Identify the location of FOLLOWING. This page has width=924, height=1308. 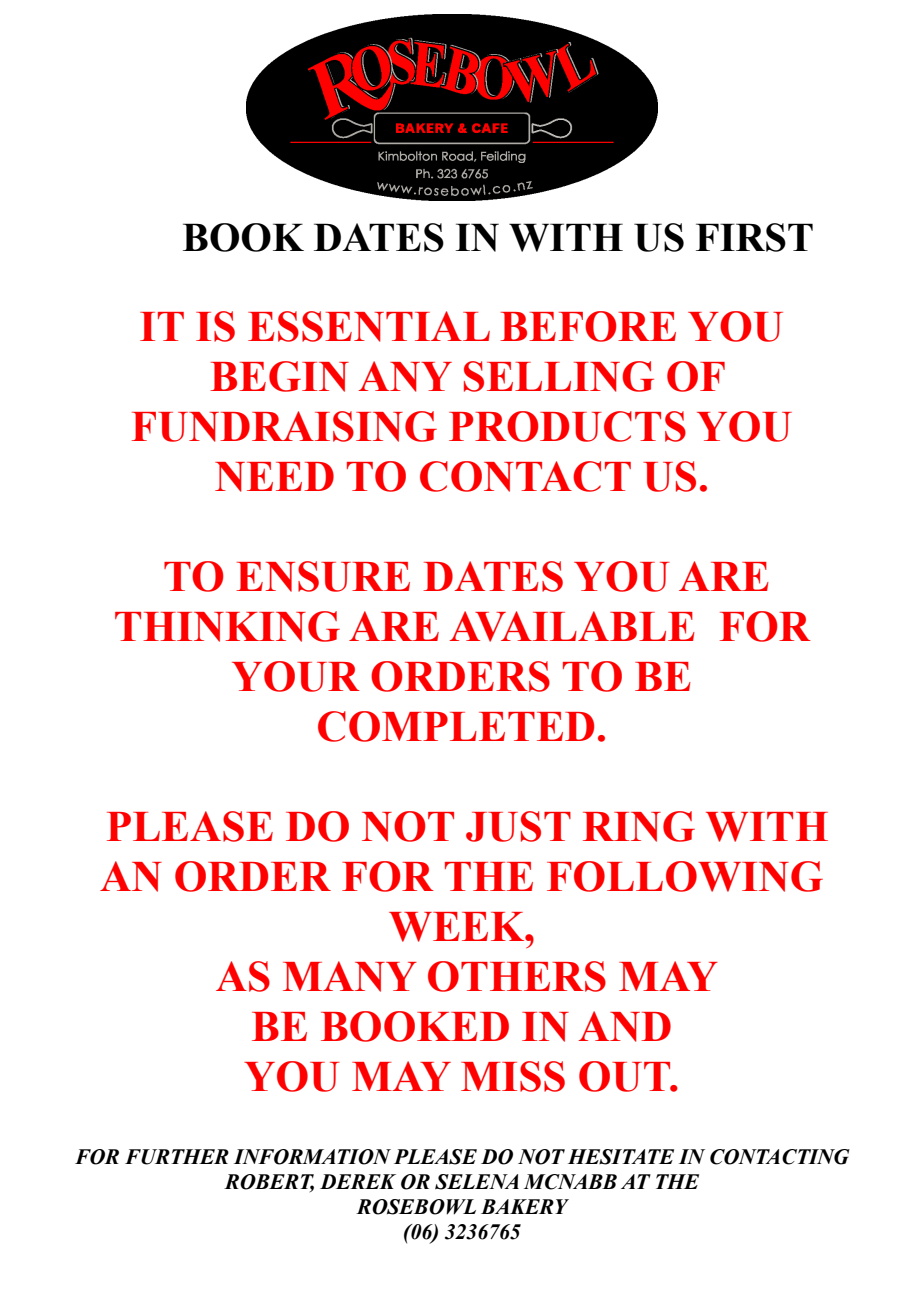
(685, 876).
